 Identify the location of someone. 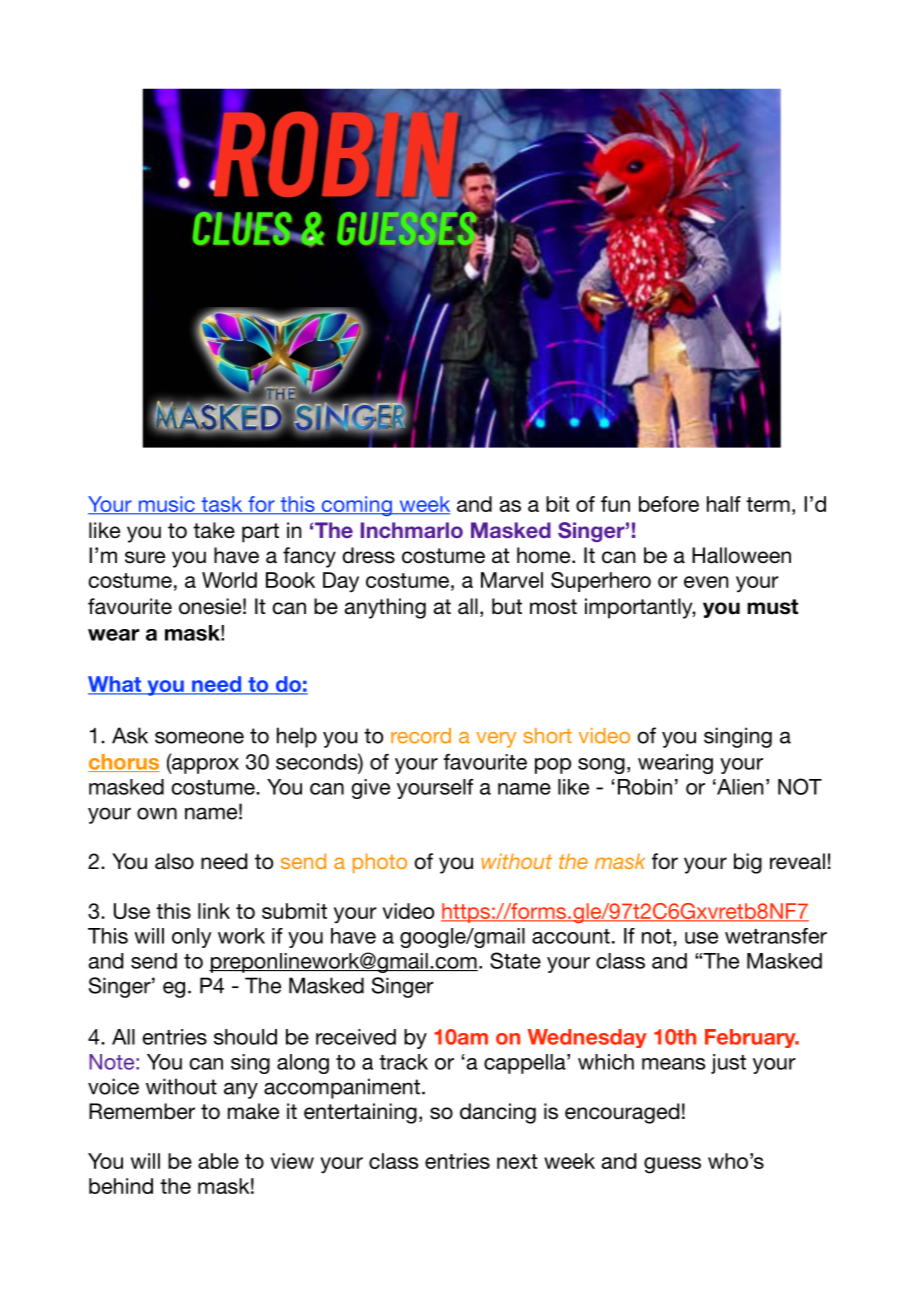
(199, 737).
